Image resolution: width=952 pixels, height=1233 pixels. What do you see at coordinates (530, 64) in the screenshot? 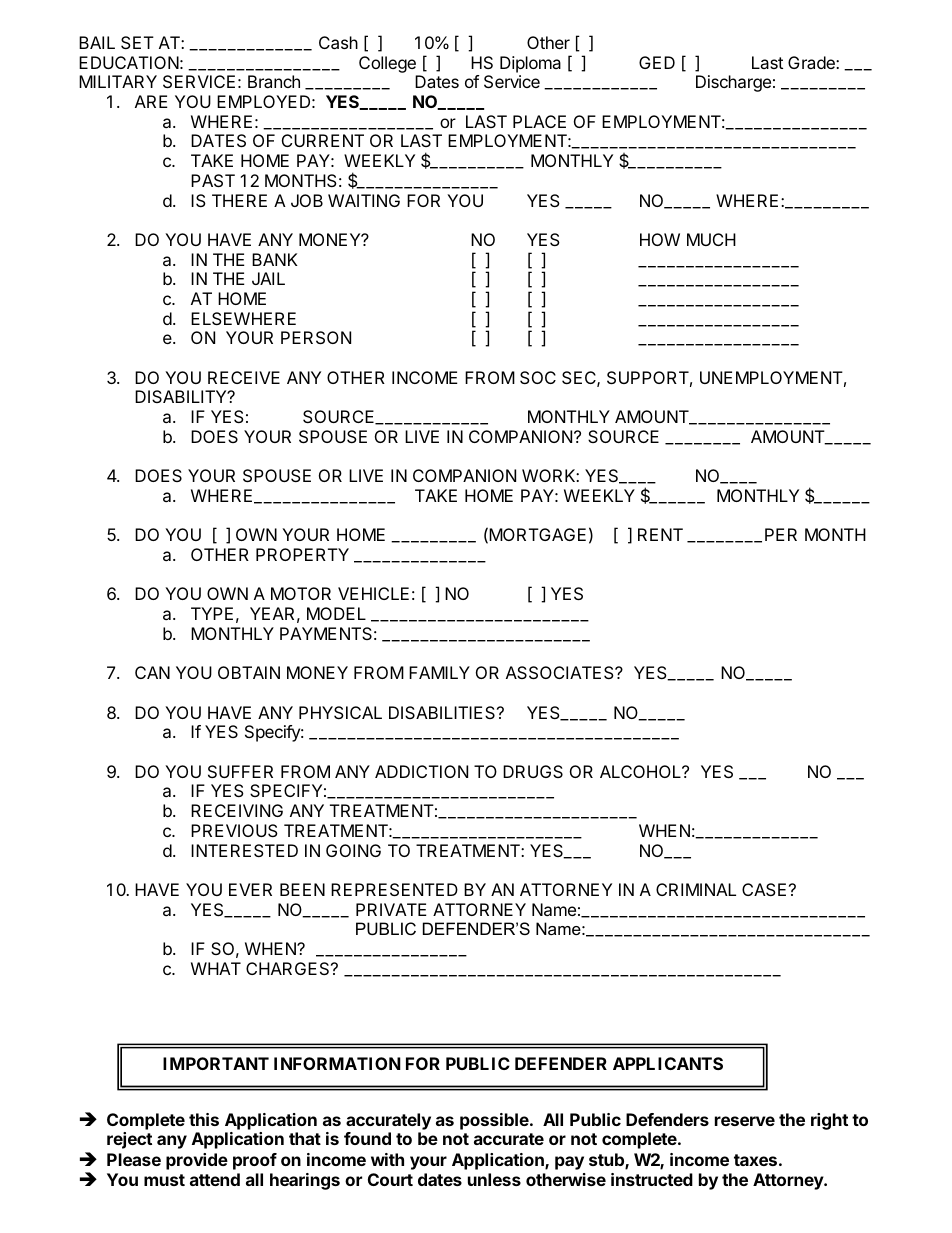
I see `Diploma` at bounding box center [530, 64].
